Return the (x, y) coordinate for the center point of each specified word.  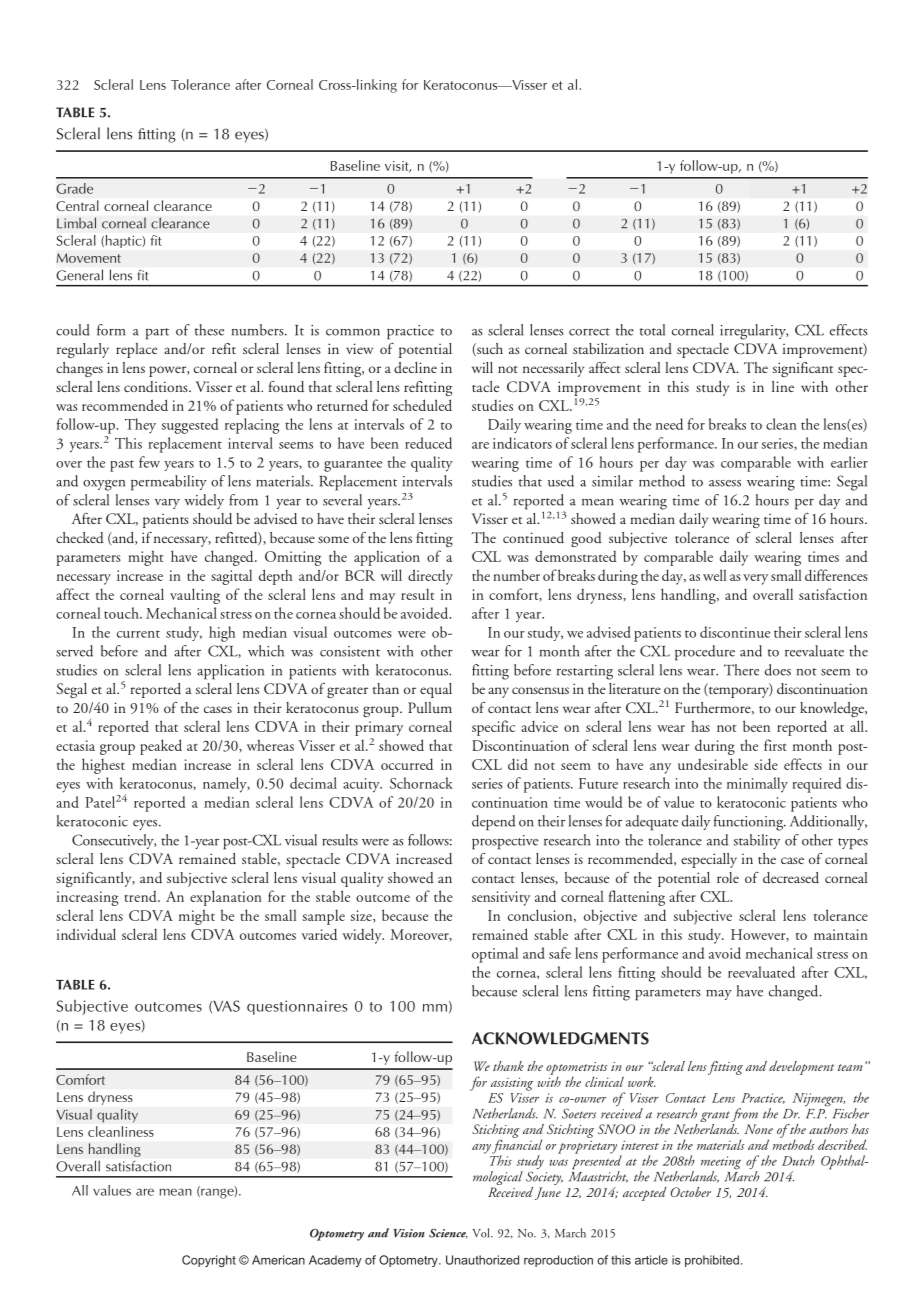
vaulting (195, 596)
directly (430, 577)
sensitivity (501, 898)
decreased (791, 878)
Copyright (209, 1261)
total (652, 330)
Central (77, 205)
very (755, 579)
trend (142, 896)
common (353, 332)
